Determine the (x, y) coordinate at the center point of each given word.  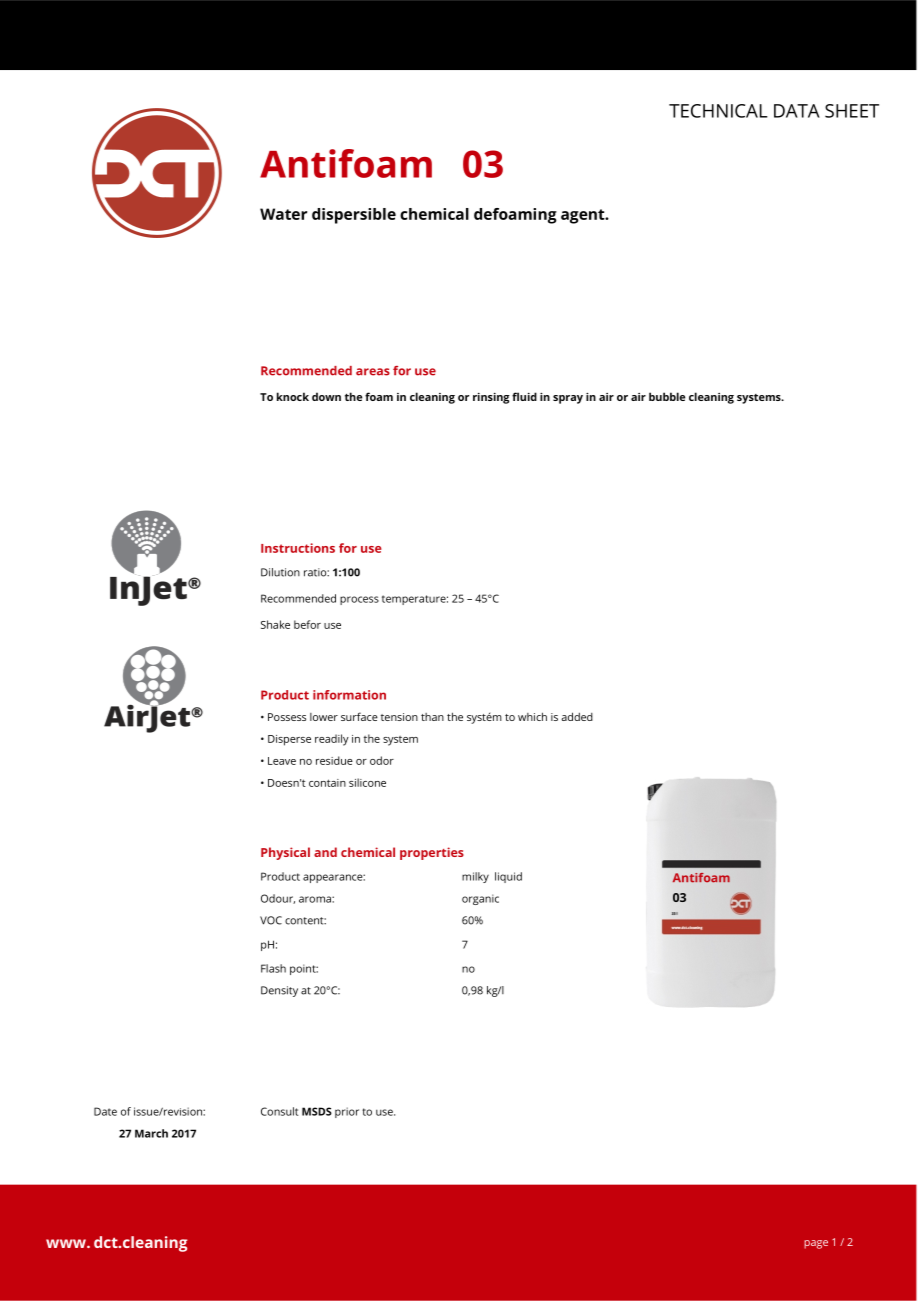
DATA (797, 111)
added (577, 716)
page (816, 1244)
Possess (287, 717)
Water (283, 214)
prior (347, 1112)
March (151, 1133)
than (432, 717)
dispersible (354, 216)
